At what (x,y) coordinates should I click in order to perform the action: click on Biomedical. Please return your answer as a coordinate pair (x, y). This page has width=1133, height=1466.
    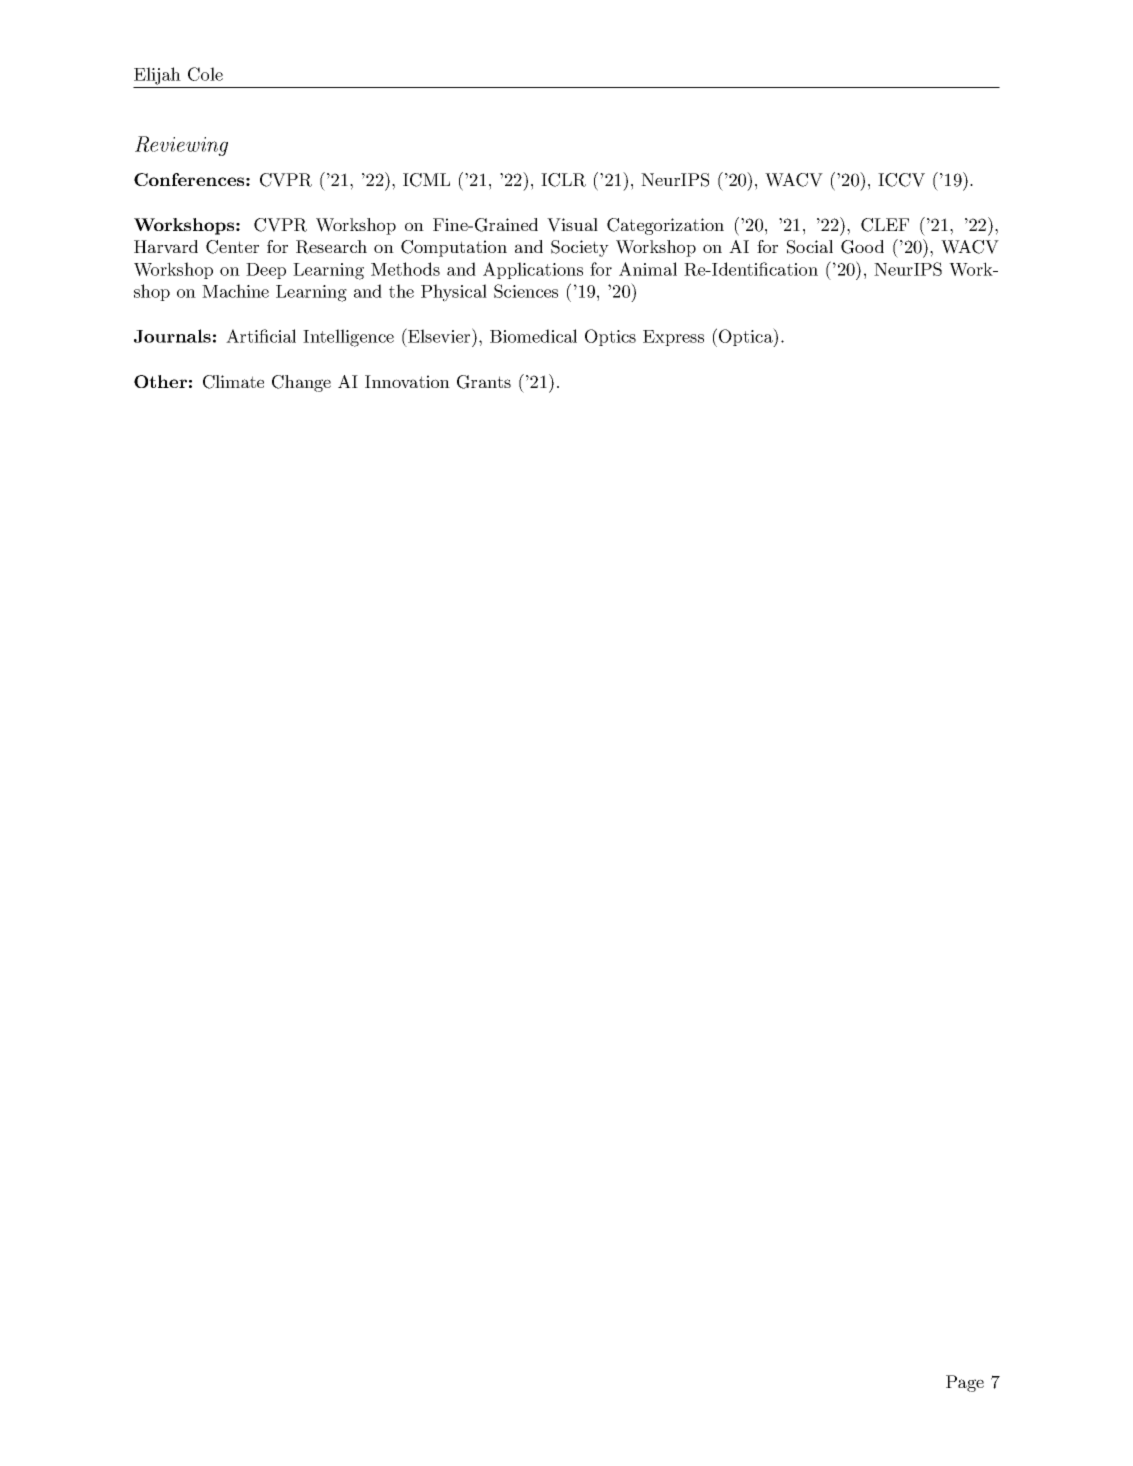
    Looking at the image, I should click on (533, 336).
